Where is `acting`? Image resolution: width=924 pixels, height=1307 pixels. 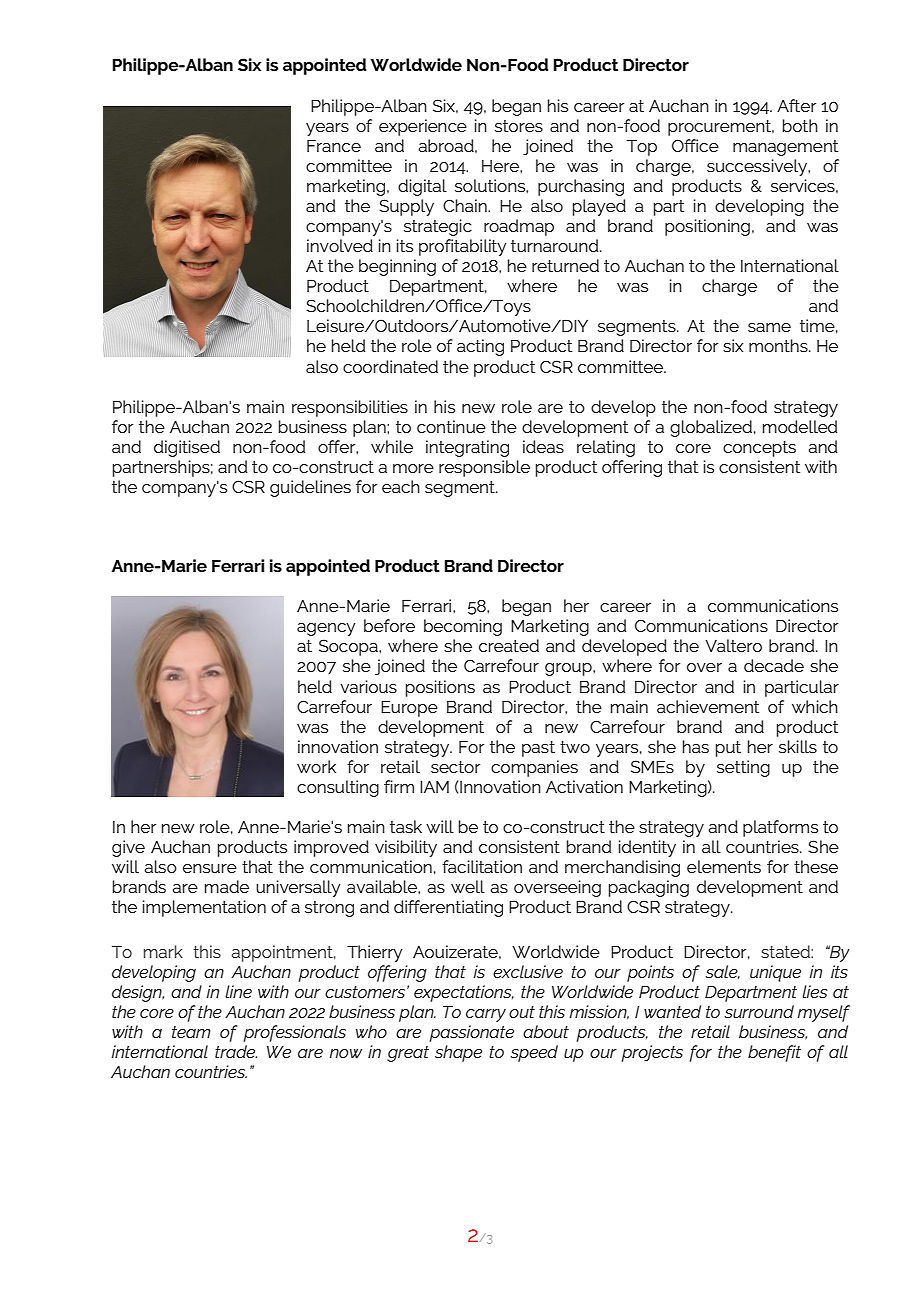 acting is located at coordinates (480, 347).
